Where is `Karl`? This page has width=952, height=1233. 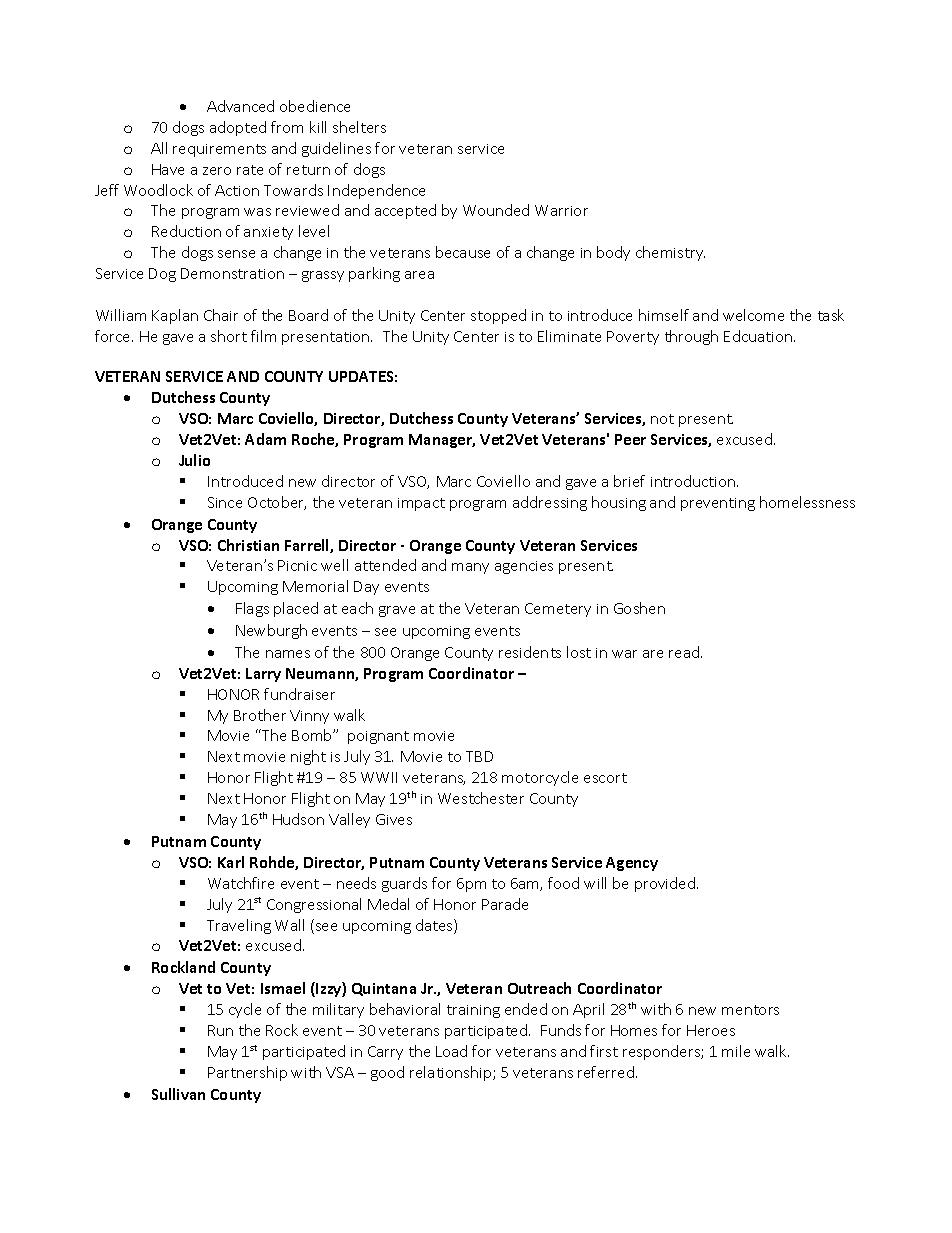
Karl is located at coordinates (231, 862).
